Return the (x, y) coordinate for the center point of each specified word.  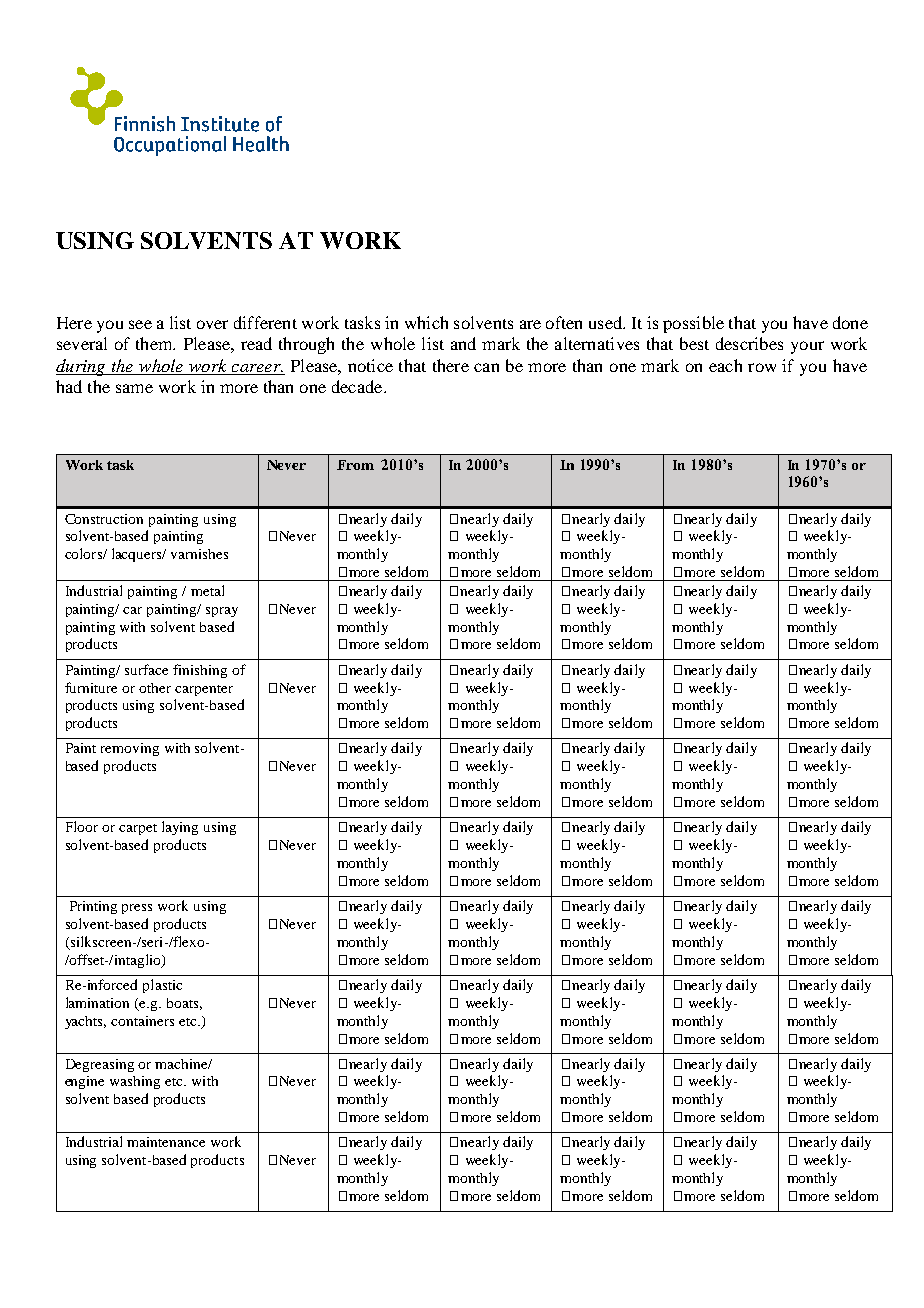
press (137, 909)
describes (749, 343)
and (463, 343)
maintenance (166, 1142)
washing (135, 1082)
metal (207, 590)
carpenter (204, 690)
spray (222, 612)
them (155, 343)
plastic (162, 986)
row (762, 367)
